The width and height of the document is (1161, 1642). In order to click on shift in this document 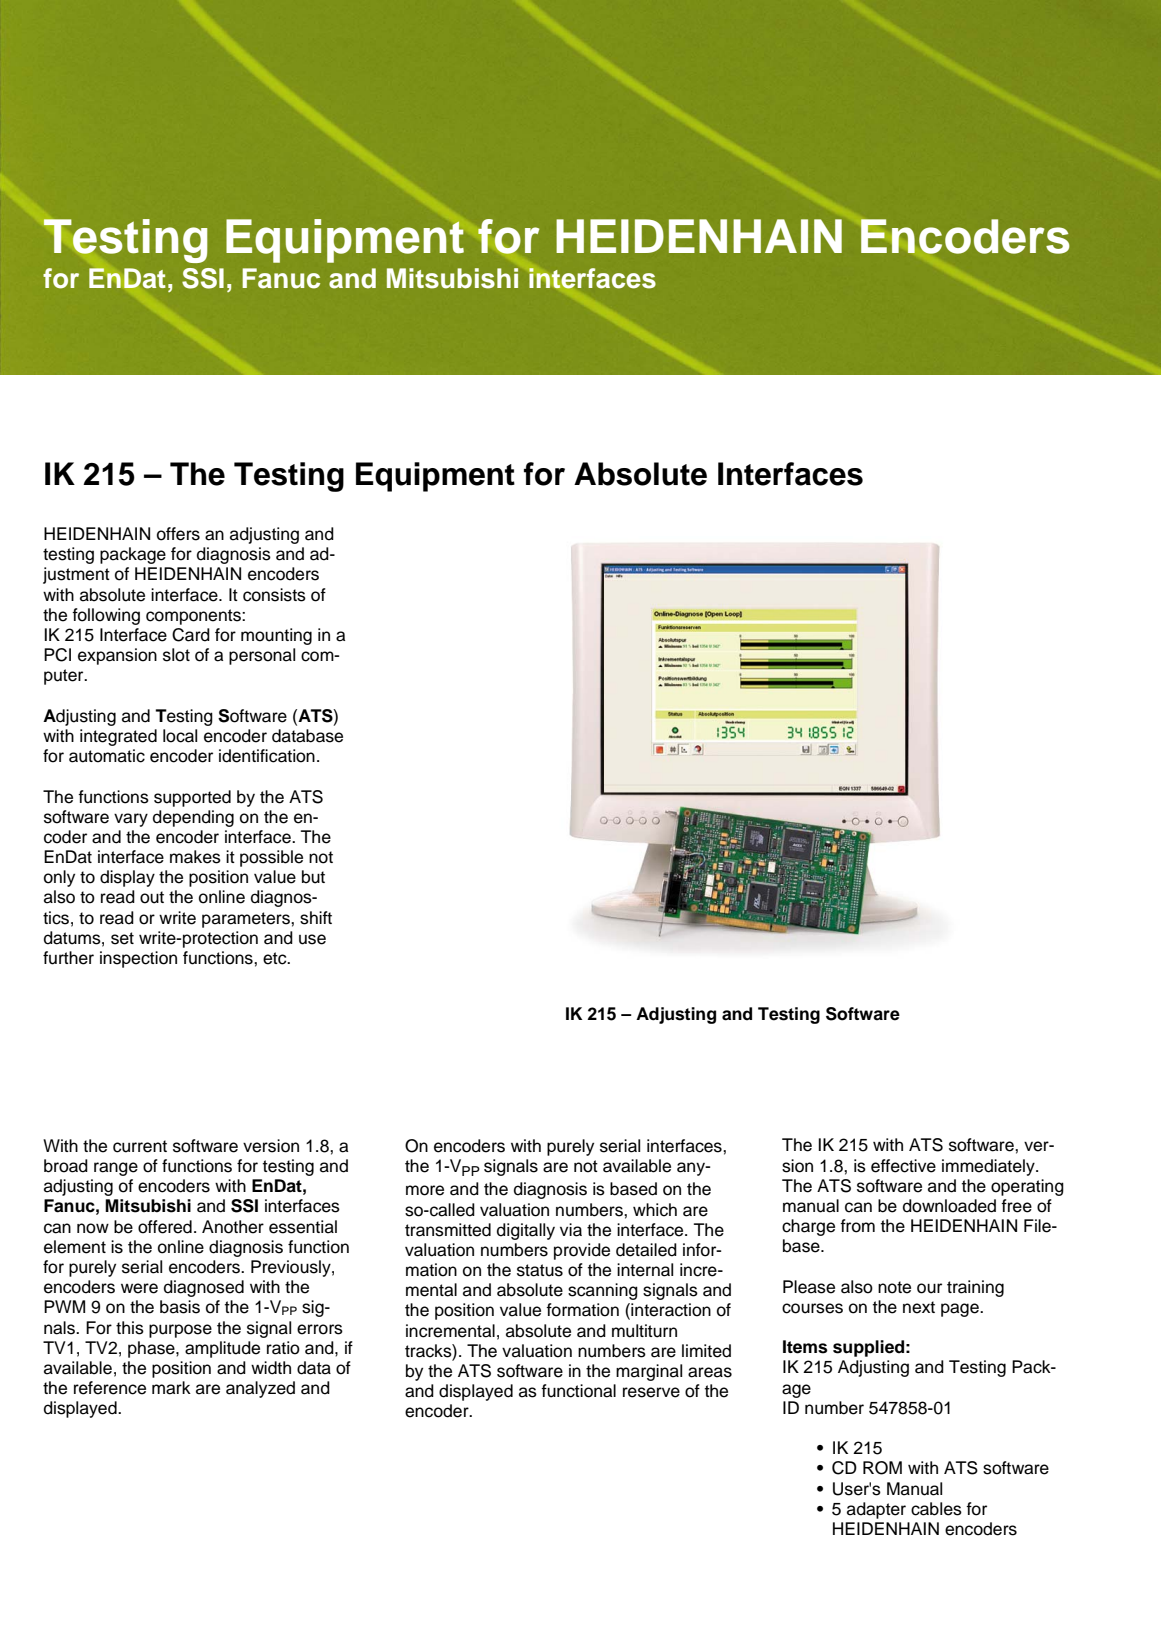, I will do `click(316, 918)`.
